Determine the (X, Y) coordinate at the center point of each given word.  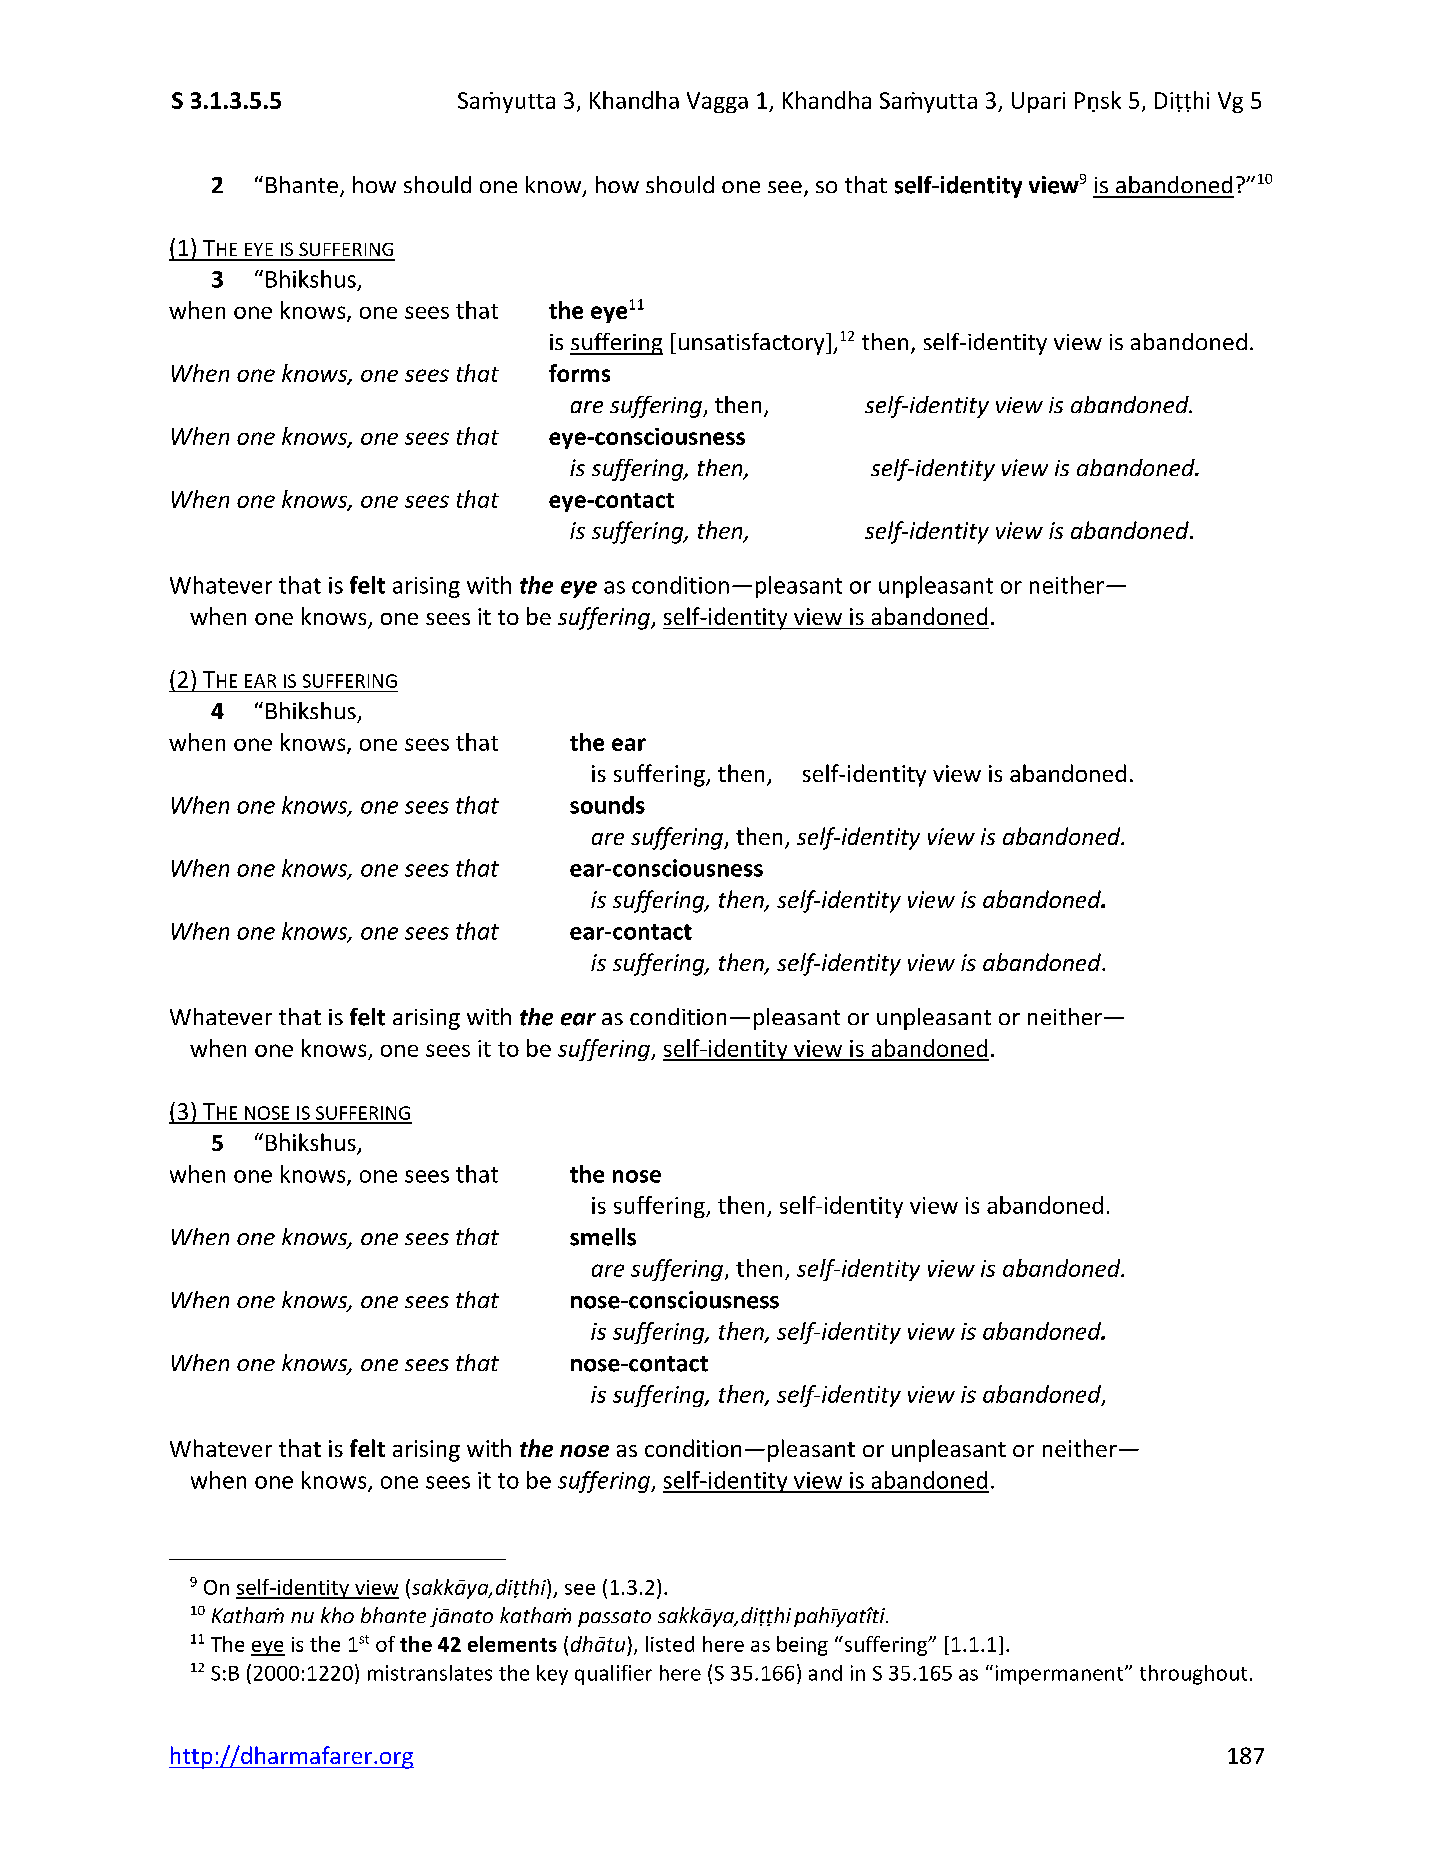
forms (579, 373)
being (802, 1646)
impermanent (1061, 1675)
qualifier (613, 1675)
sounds (607, 805)
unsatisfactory (753, 344)
